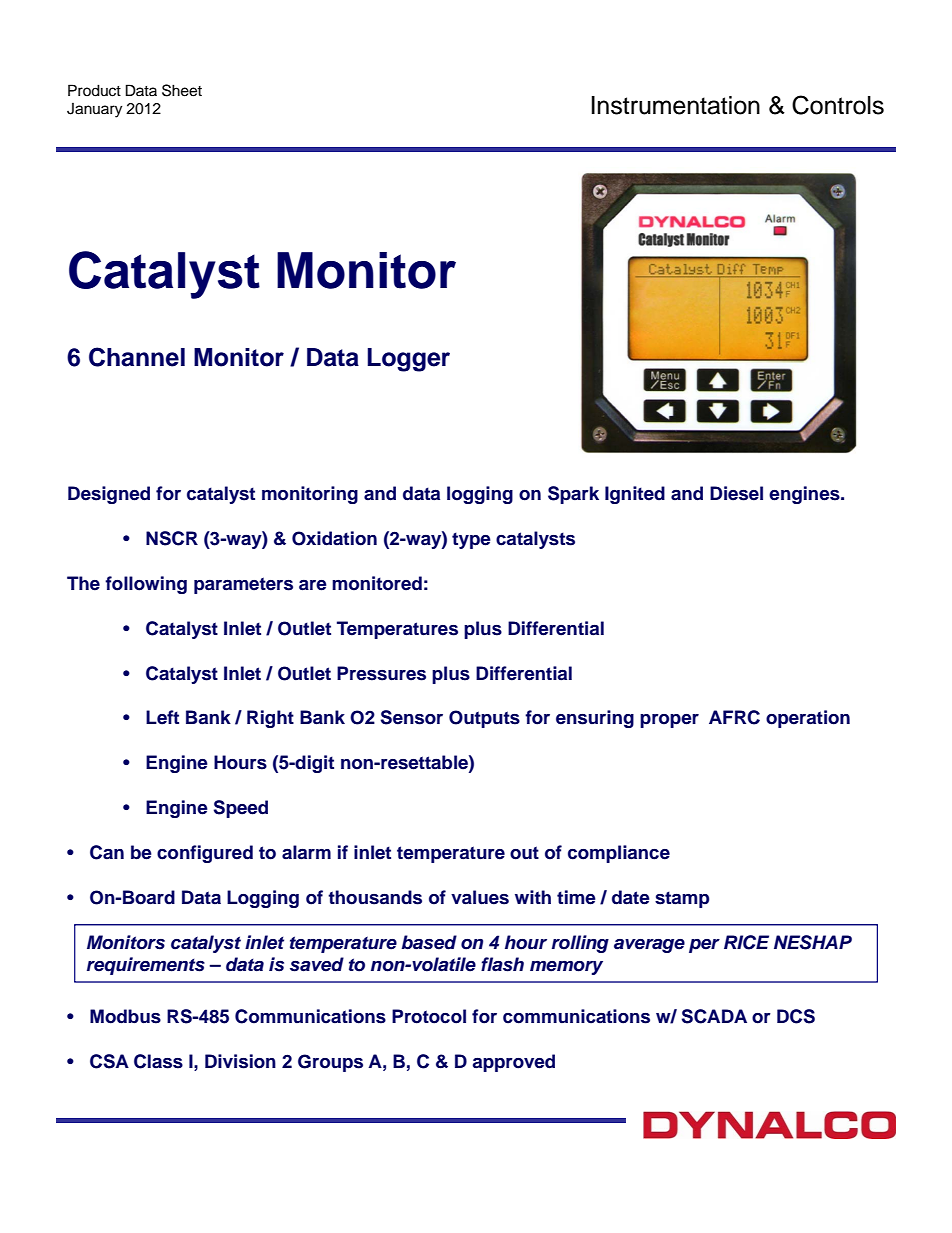 The image size is (952, 1233). I want to click on following, so click(146, 585).
